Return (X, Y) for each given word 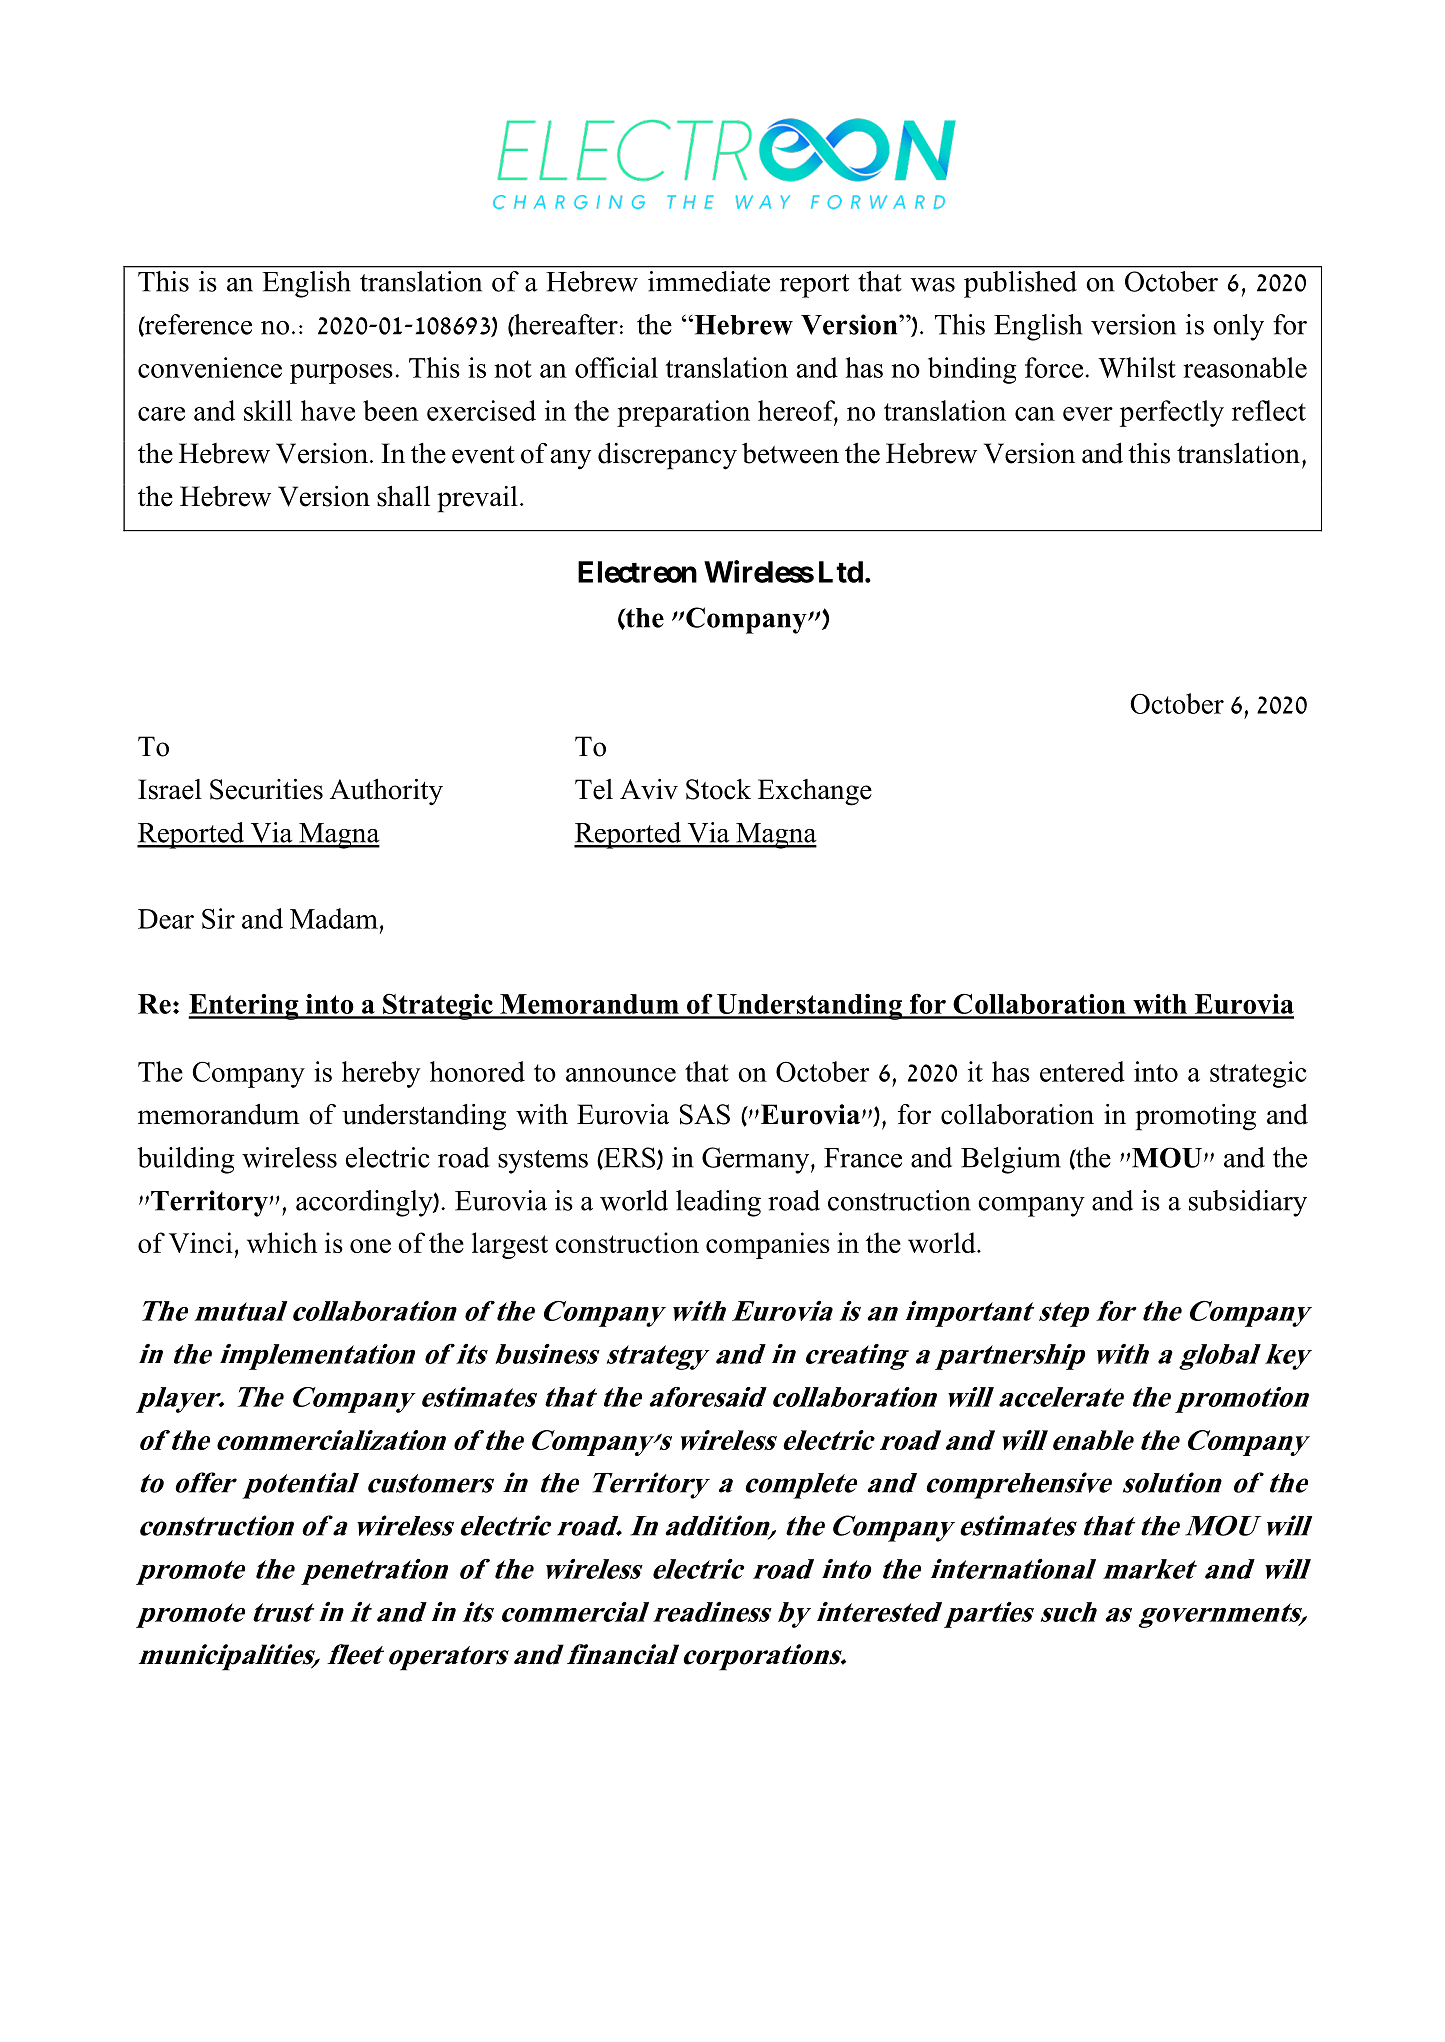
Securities (266, 789)
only (1238, 327)
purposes (341, 374)
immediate (709, 281)
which (282, 1242)
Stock (718, 789)
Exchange (815, 792)
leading (718, 1203)
